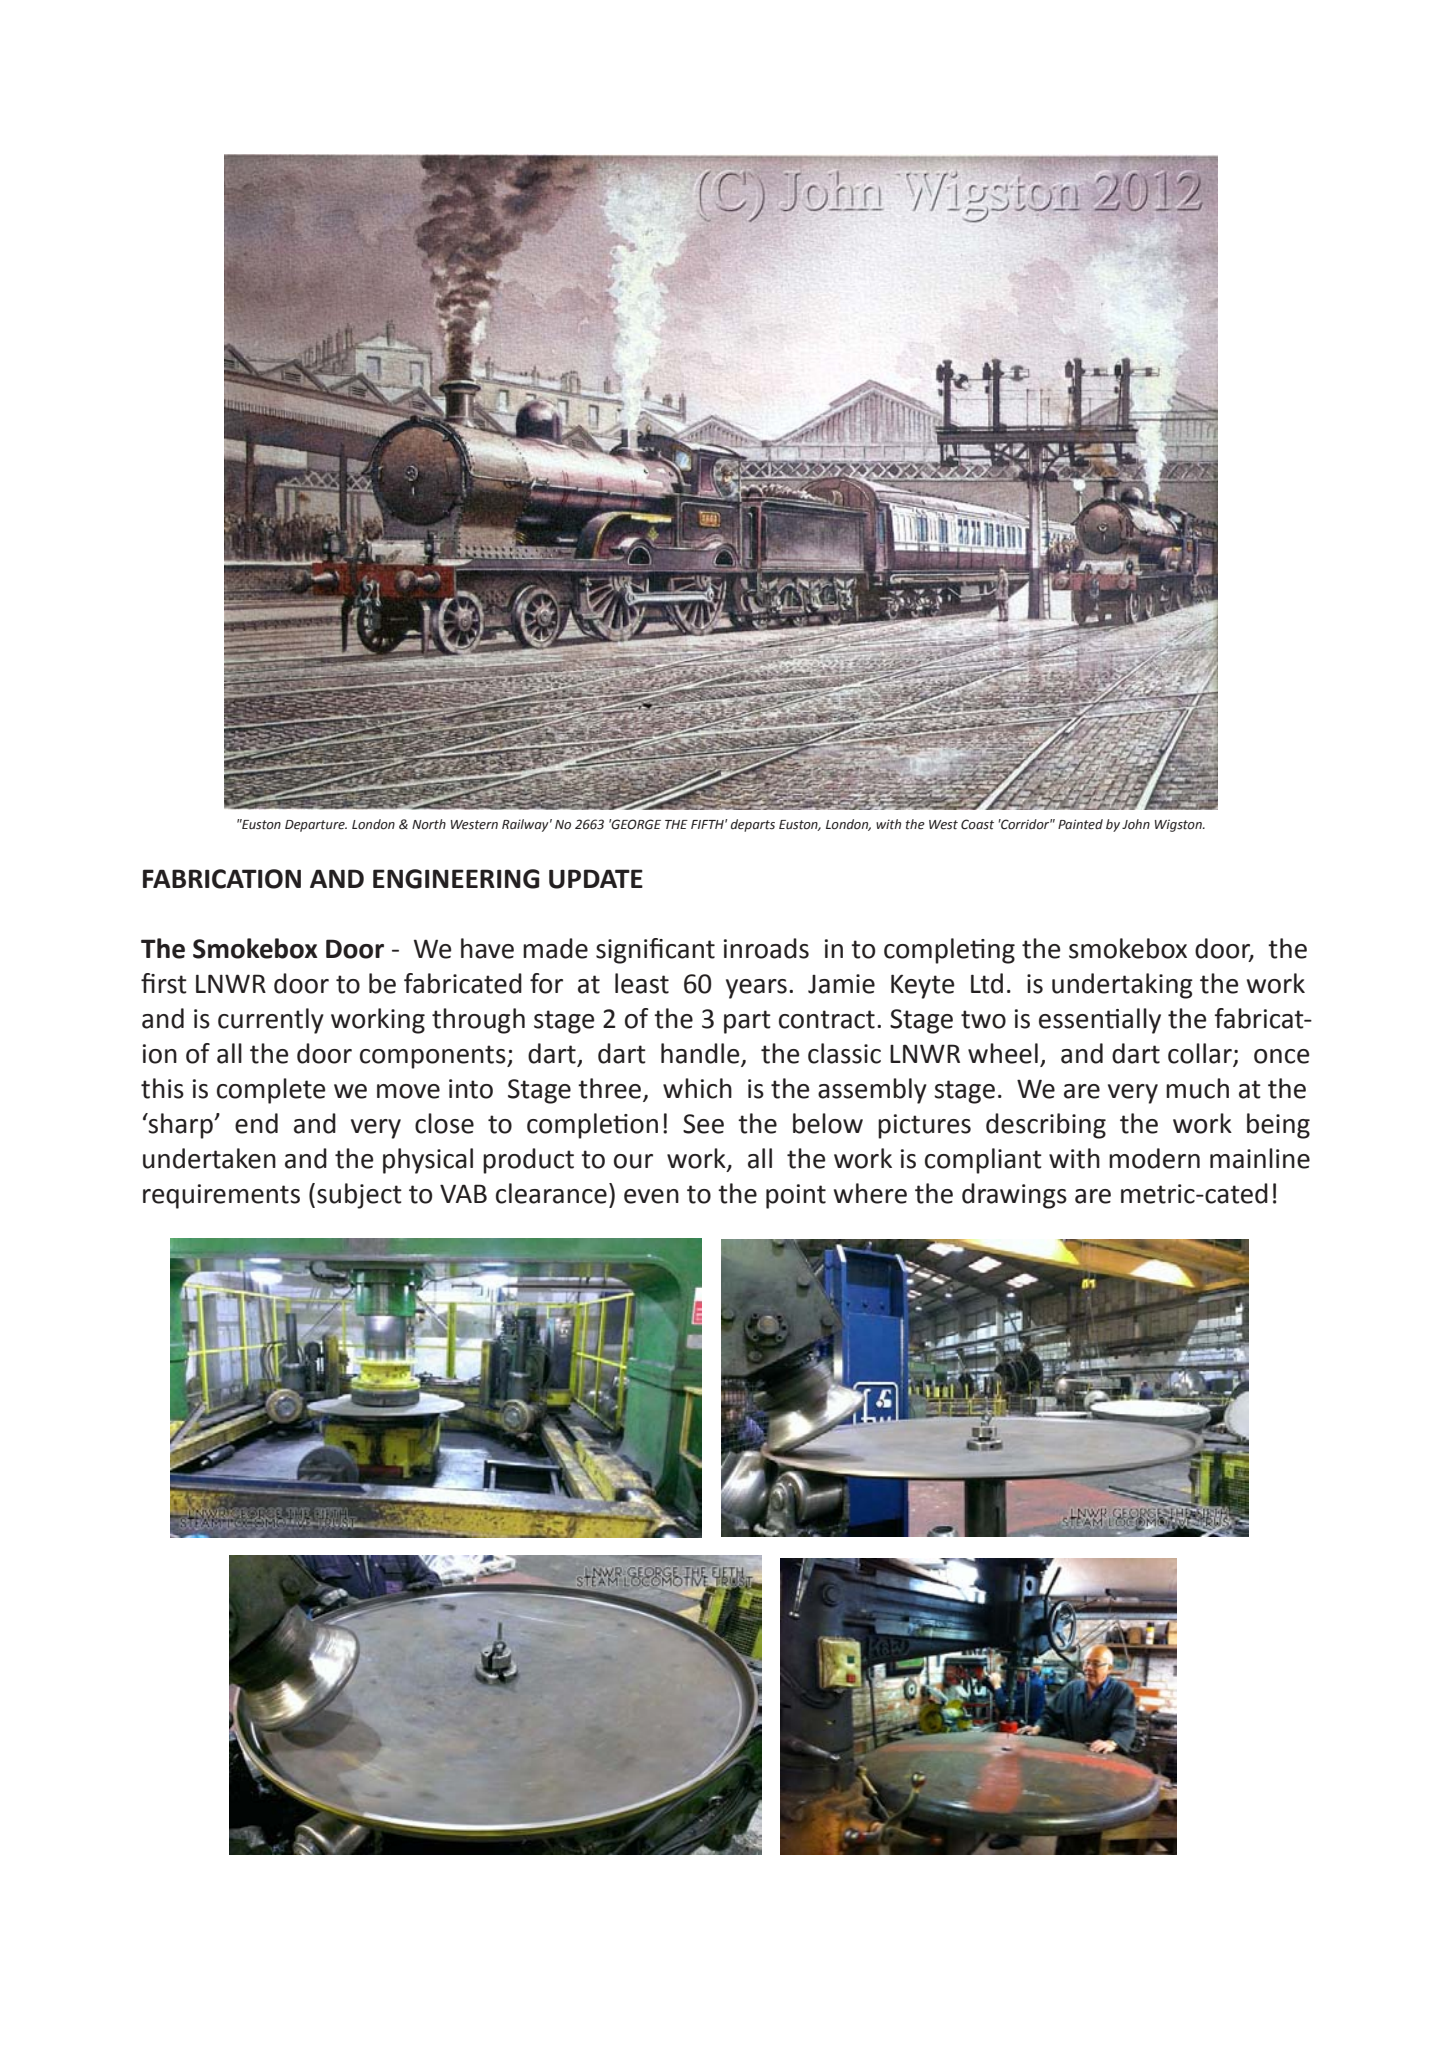 The height and width of the screenshot is (2045, 1446). What do you see at coordinates (429, 824) in the screenshot?
I see `North` at bounding box center [429, 824].
